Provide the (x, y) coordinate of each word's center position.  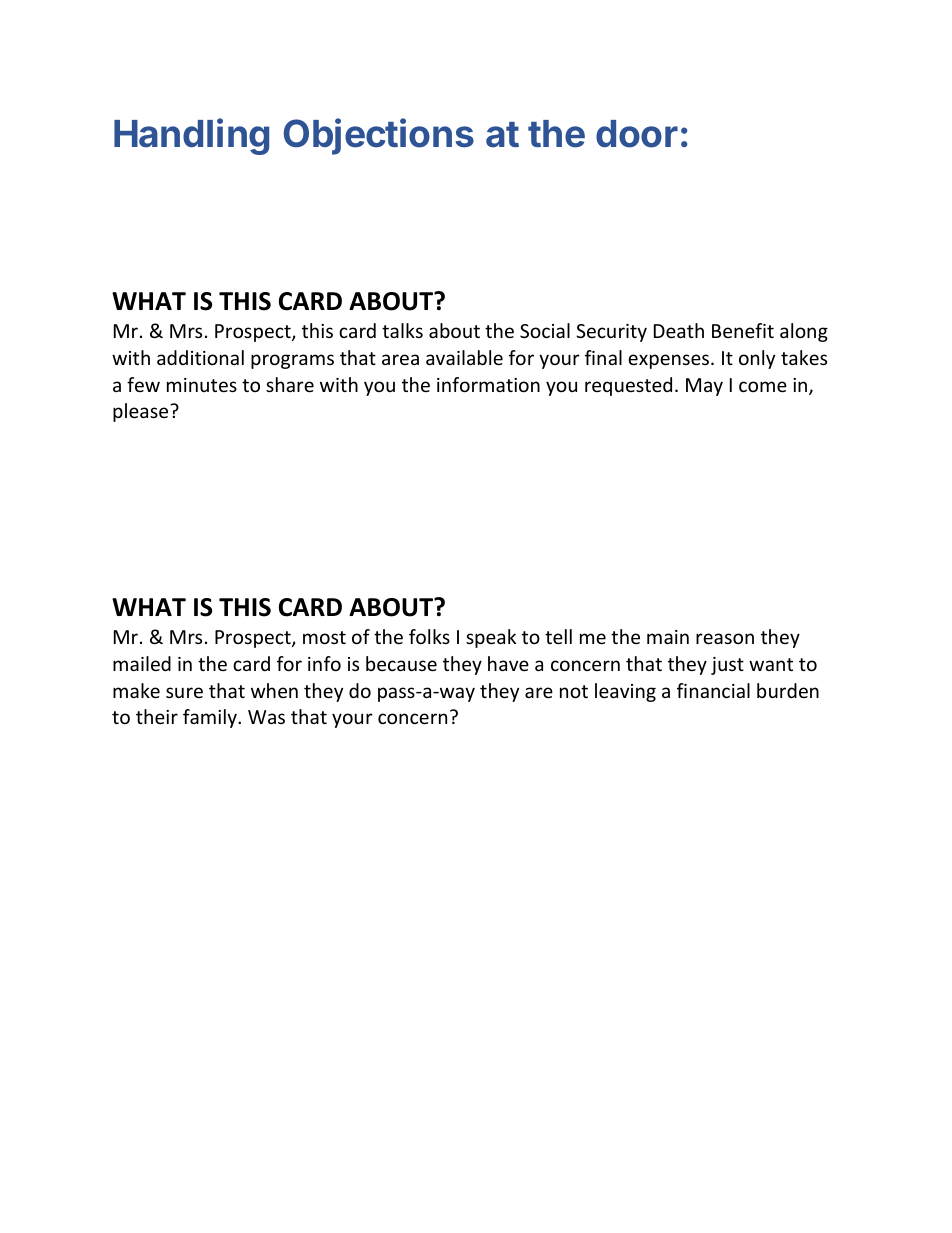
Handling (191, 136)
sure (184, 692)
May (704, 387)
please (142, 412)
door (637, 134)
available (464, 357)
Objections (379, 136)
